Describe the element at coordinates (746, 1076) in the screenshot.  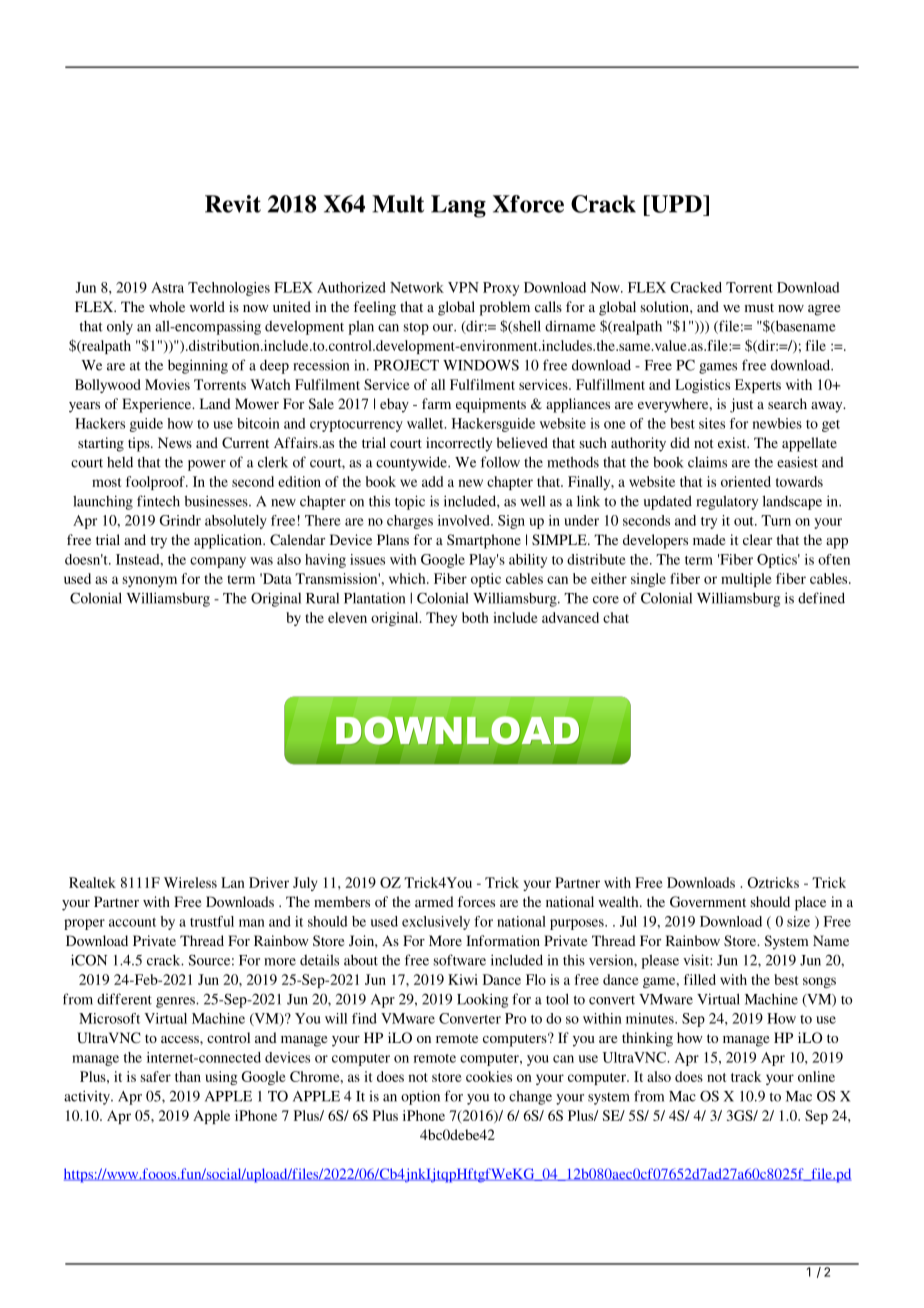
I see `track` at that location.
